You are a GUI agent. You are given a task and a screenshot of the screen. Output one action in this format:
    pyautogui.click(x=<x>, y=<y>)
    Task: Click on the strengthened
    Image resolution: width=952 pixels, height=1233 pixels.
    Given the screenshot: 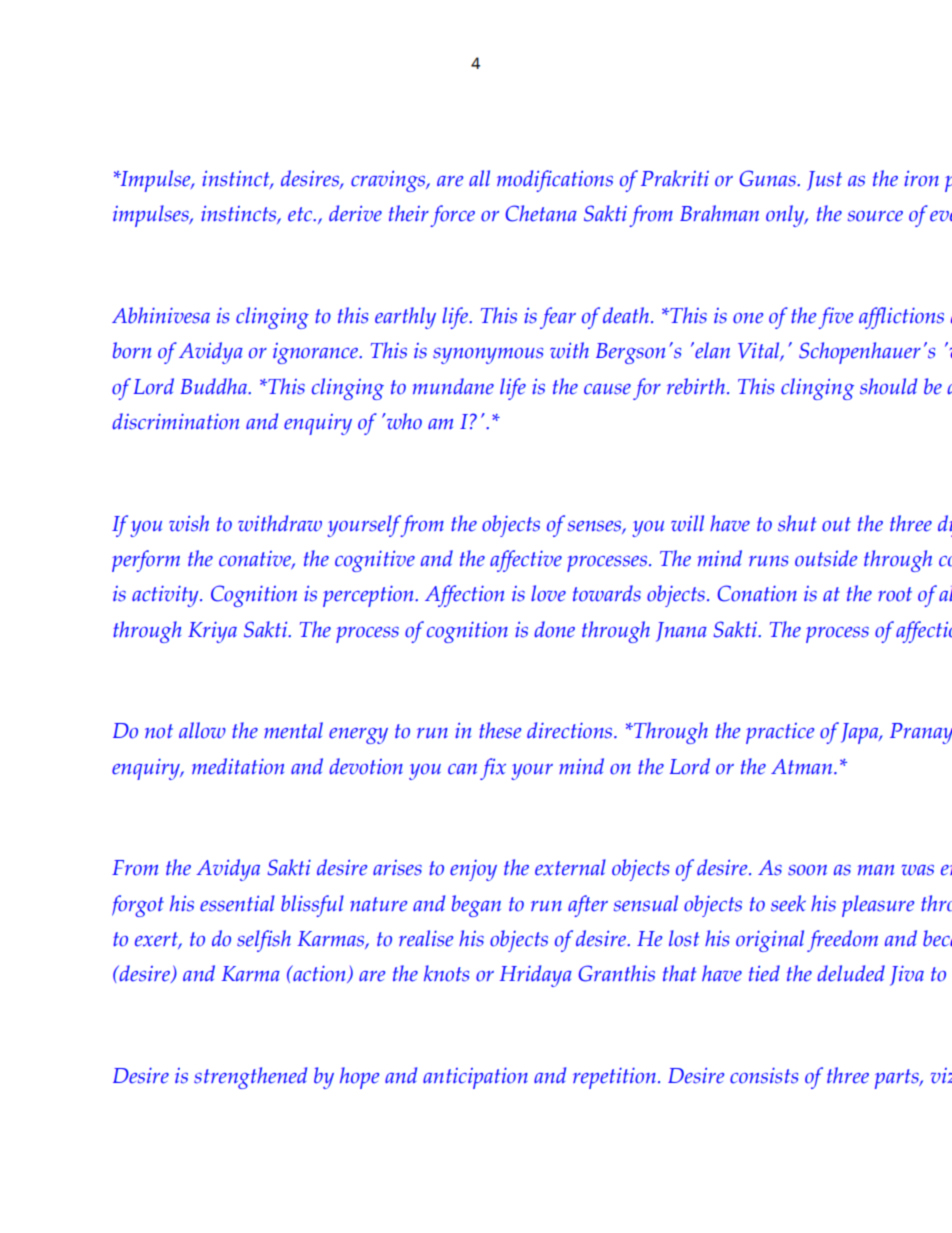 What is the action you would take?
    pyautogui.click(x=250, y=1078)
